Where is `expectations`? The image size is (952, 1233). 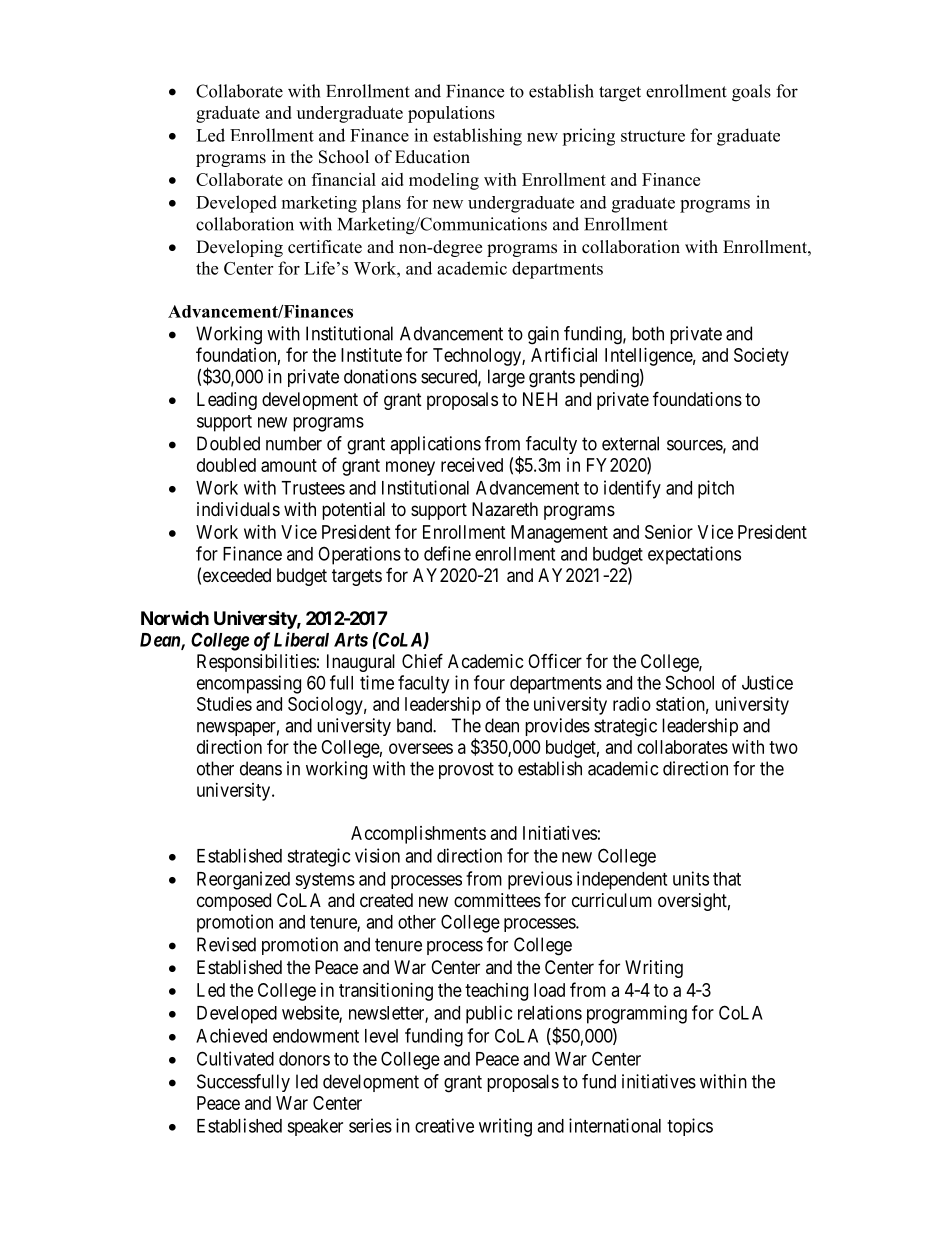 expectations is located at coordinates (694, 555).
